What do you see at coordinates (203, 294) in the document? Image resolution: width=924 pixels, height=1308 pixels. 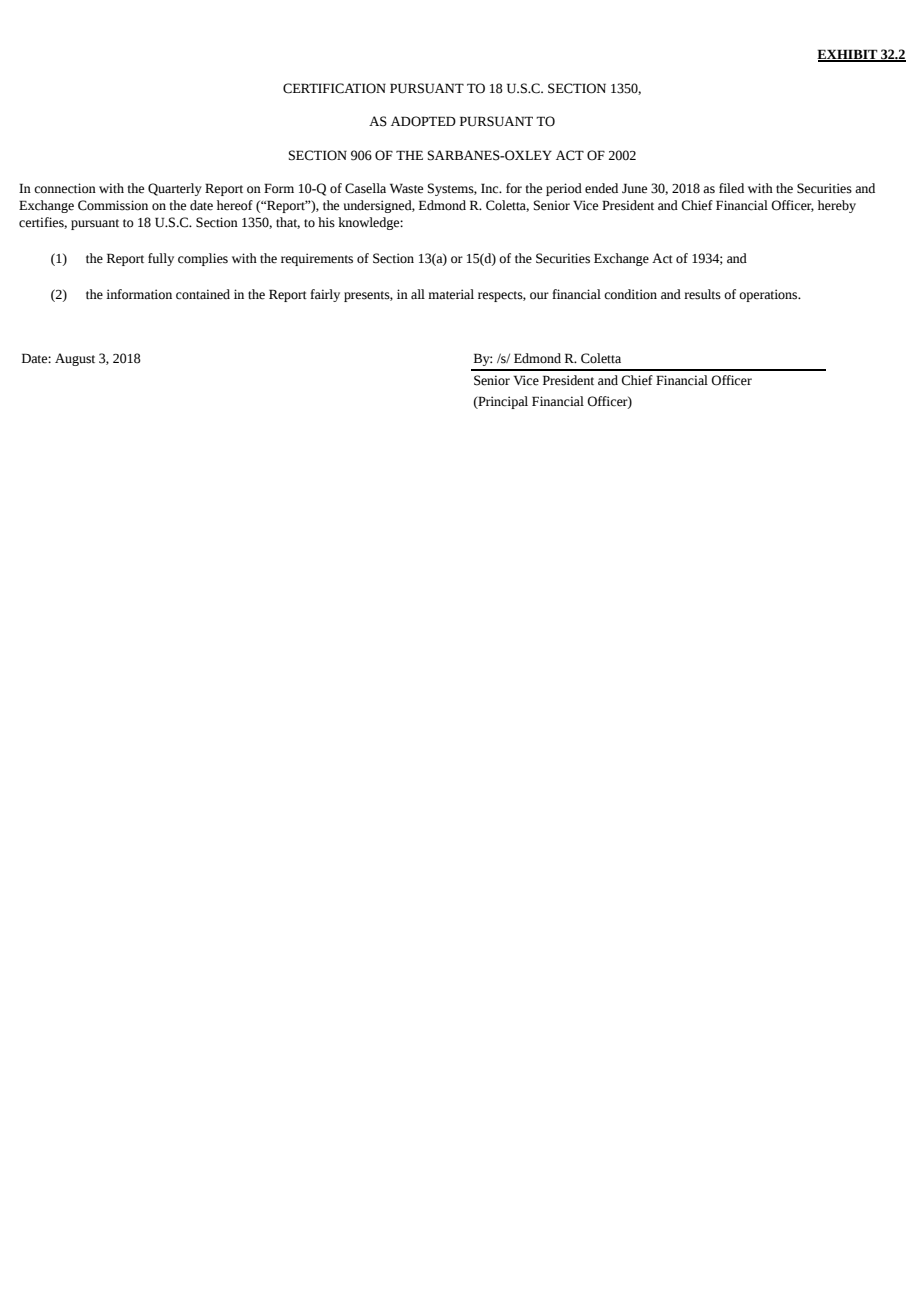 I see `contained` at bounding box center [203, 294].
